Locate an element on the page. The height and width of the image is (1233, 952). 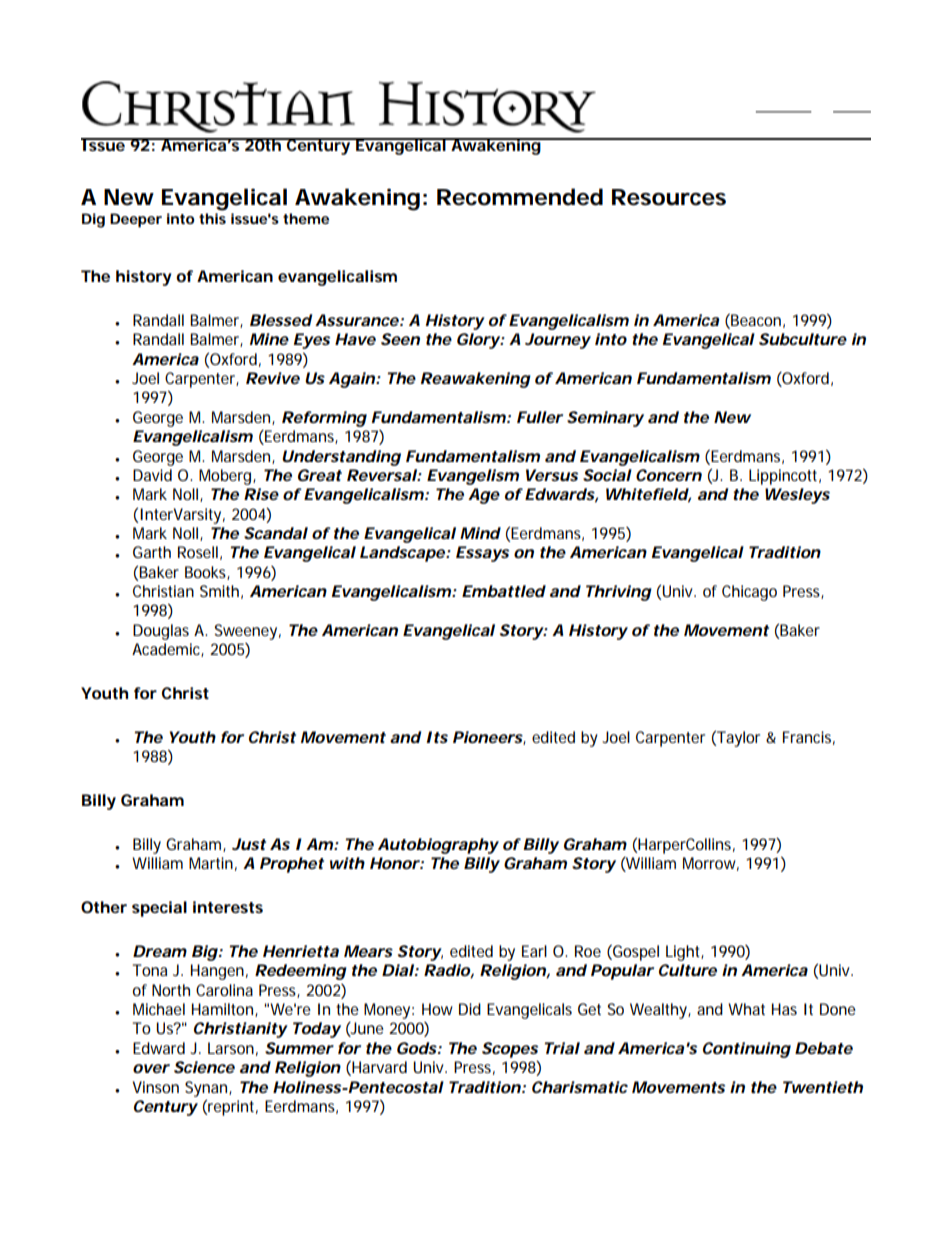
this is located at coordinates (212, 218).
